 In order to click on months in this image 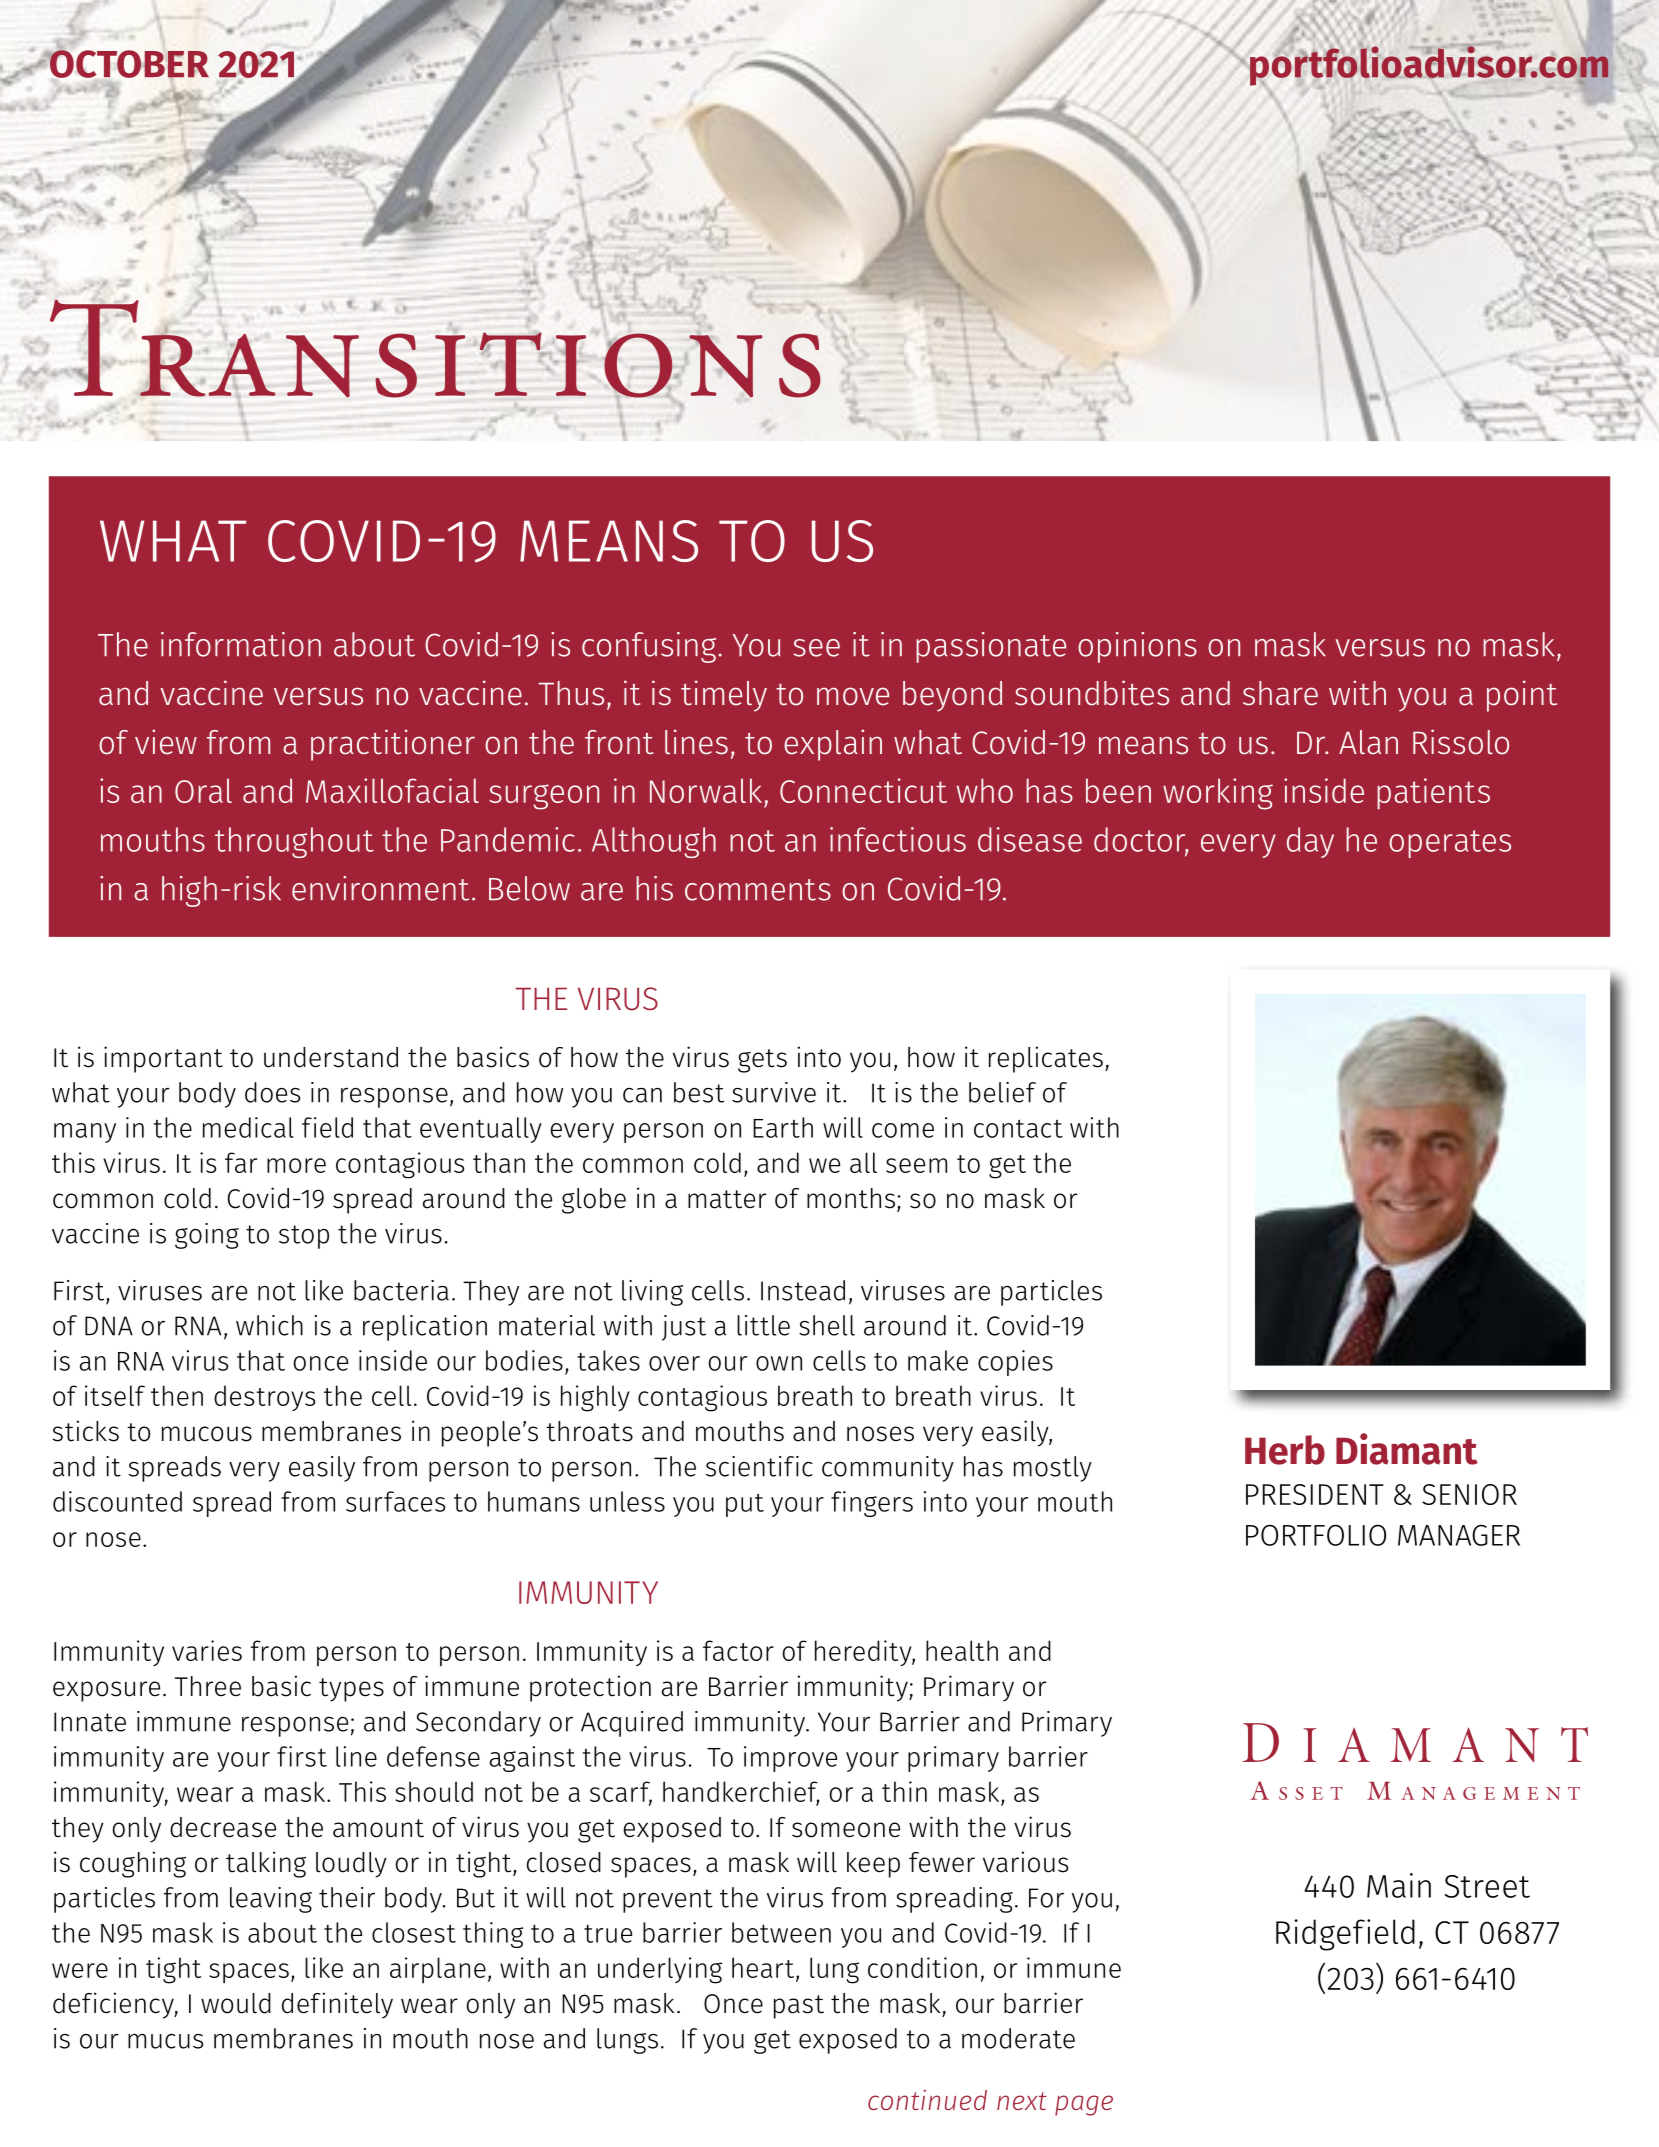, I will do `click(851, 1198)`.
